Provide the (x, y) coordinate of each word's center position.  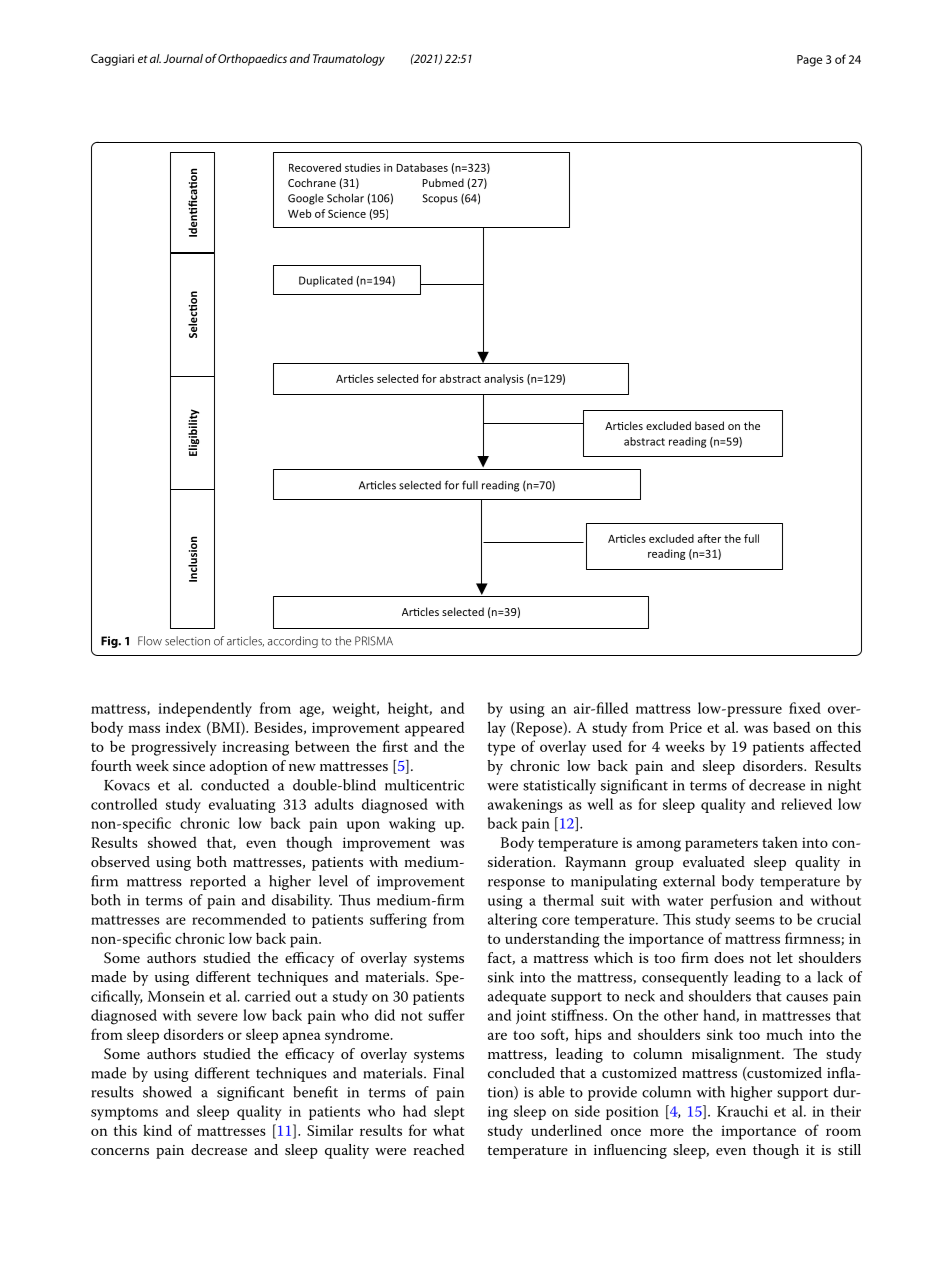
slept (449, 1112)
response (516, 884)
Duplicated (326, 281)
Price (686, 727)
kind (157, 1130)
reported (218, 882)
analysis (504, 379)
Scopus (440, 199)
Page (809, 61)
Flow (150, 641)
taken (780, 842)
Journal (183, 58)
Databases (422, 167)
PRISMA (374, 641)
